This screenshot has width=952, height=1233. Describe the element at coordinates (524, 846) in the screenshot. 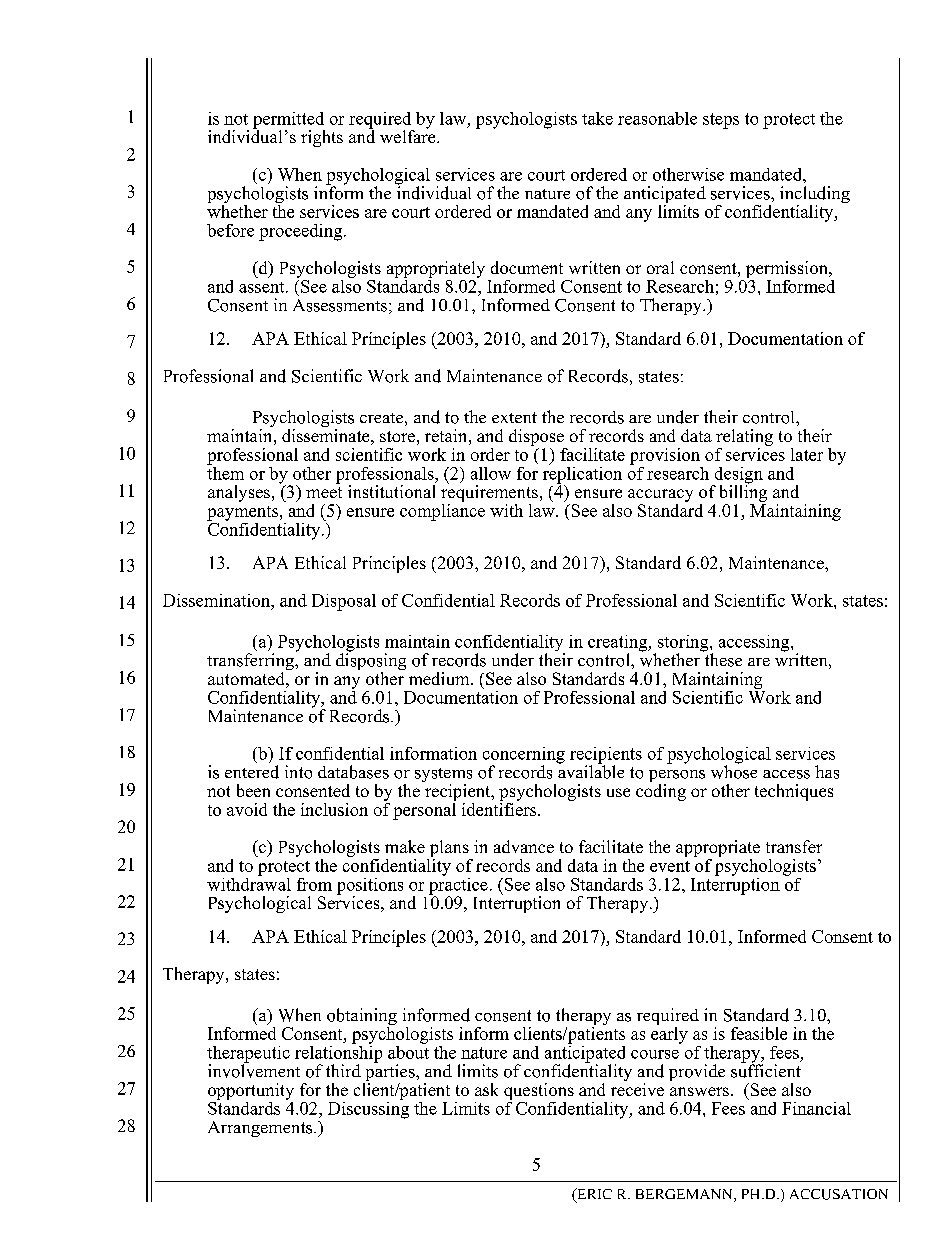

I see `advance` at that location.
